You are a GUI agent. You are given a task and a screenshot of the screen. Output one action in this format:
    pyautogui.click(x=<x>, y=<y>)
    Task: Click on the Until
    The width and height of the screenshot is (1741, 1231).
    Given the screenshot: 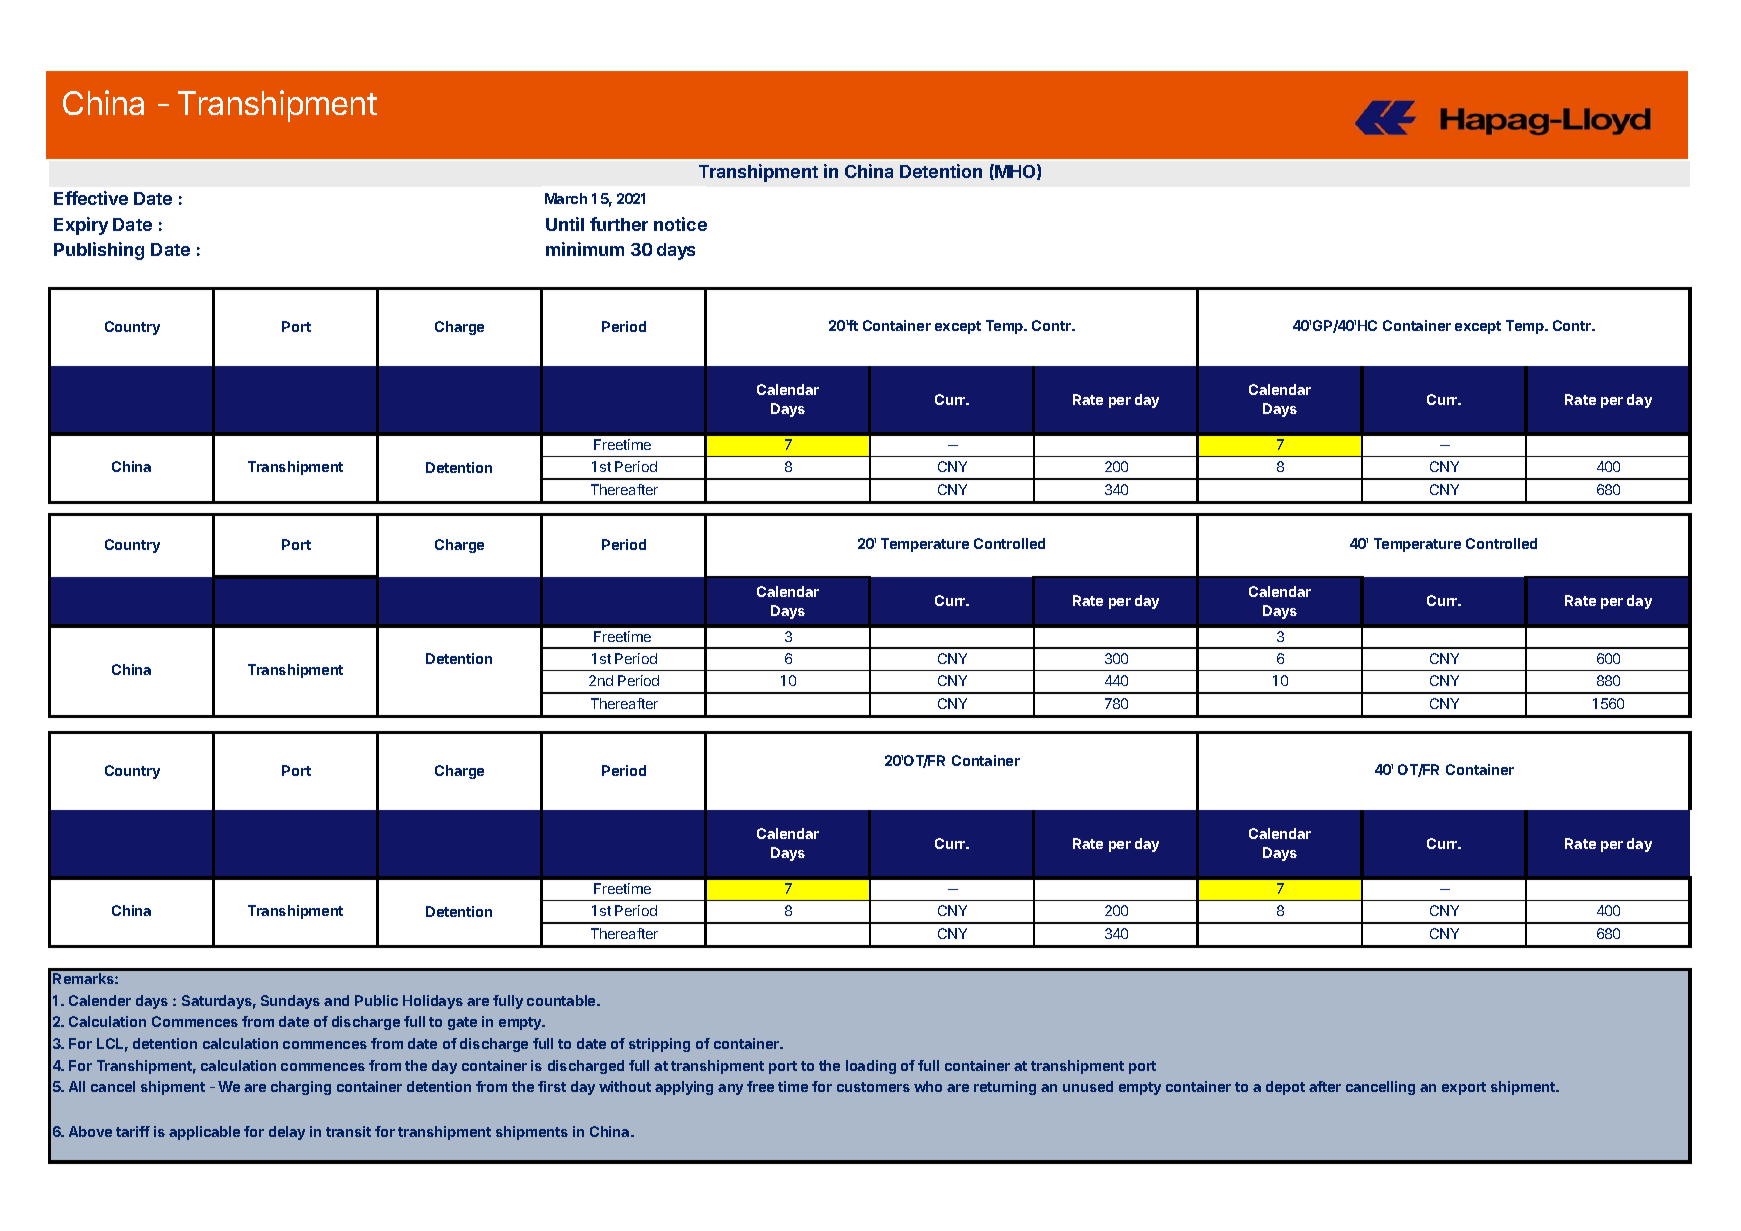 What is the action you would take?
    pyautogui.click(x=565, y=224)
